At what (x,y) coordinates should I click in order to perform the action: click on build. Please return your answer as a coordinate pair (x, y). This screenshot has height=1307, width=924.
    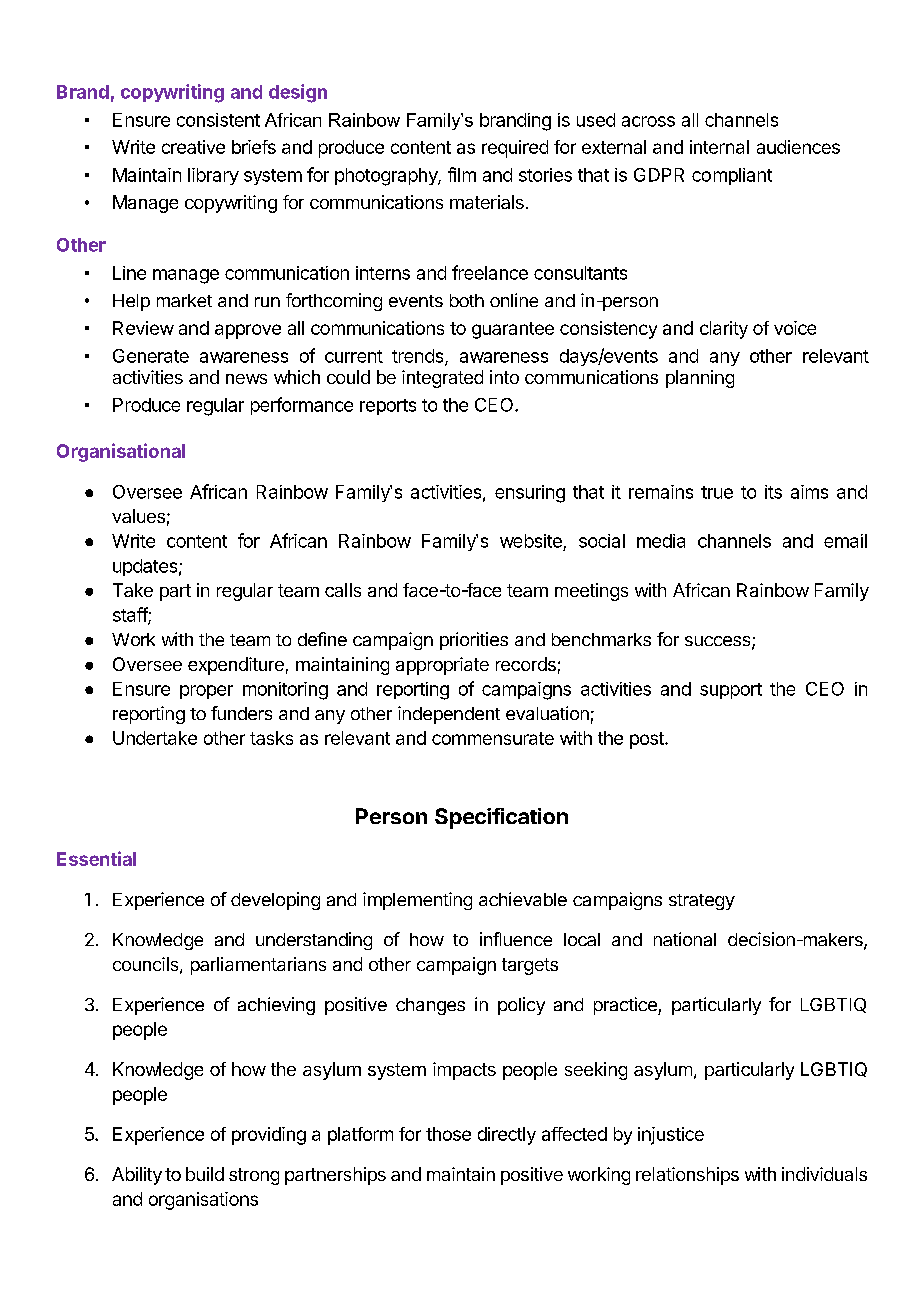
    Looking at the image, I should click on (205, 1174).
